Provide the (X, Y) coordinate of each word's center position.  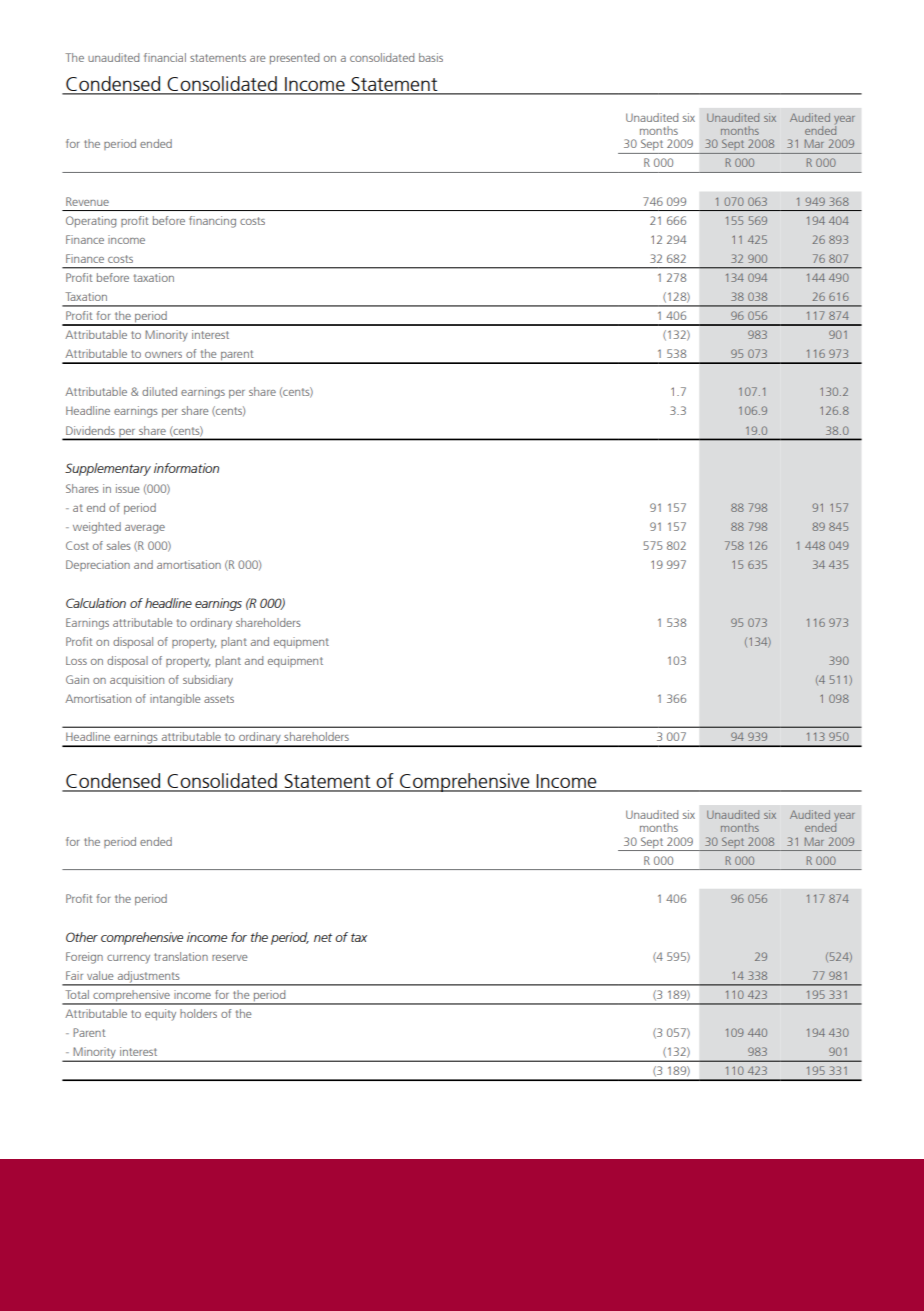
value (100, 975)
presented (294, 58)
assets (219, 699)
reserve (229, 958)
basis (431, 57)
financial (165, 57)
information (186, 468)
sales (119, 545)
